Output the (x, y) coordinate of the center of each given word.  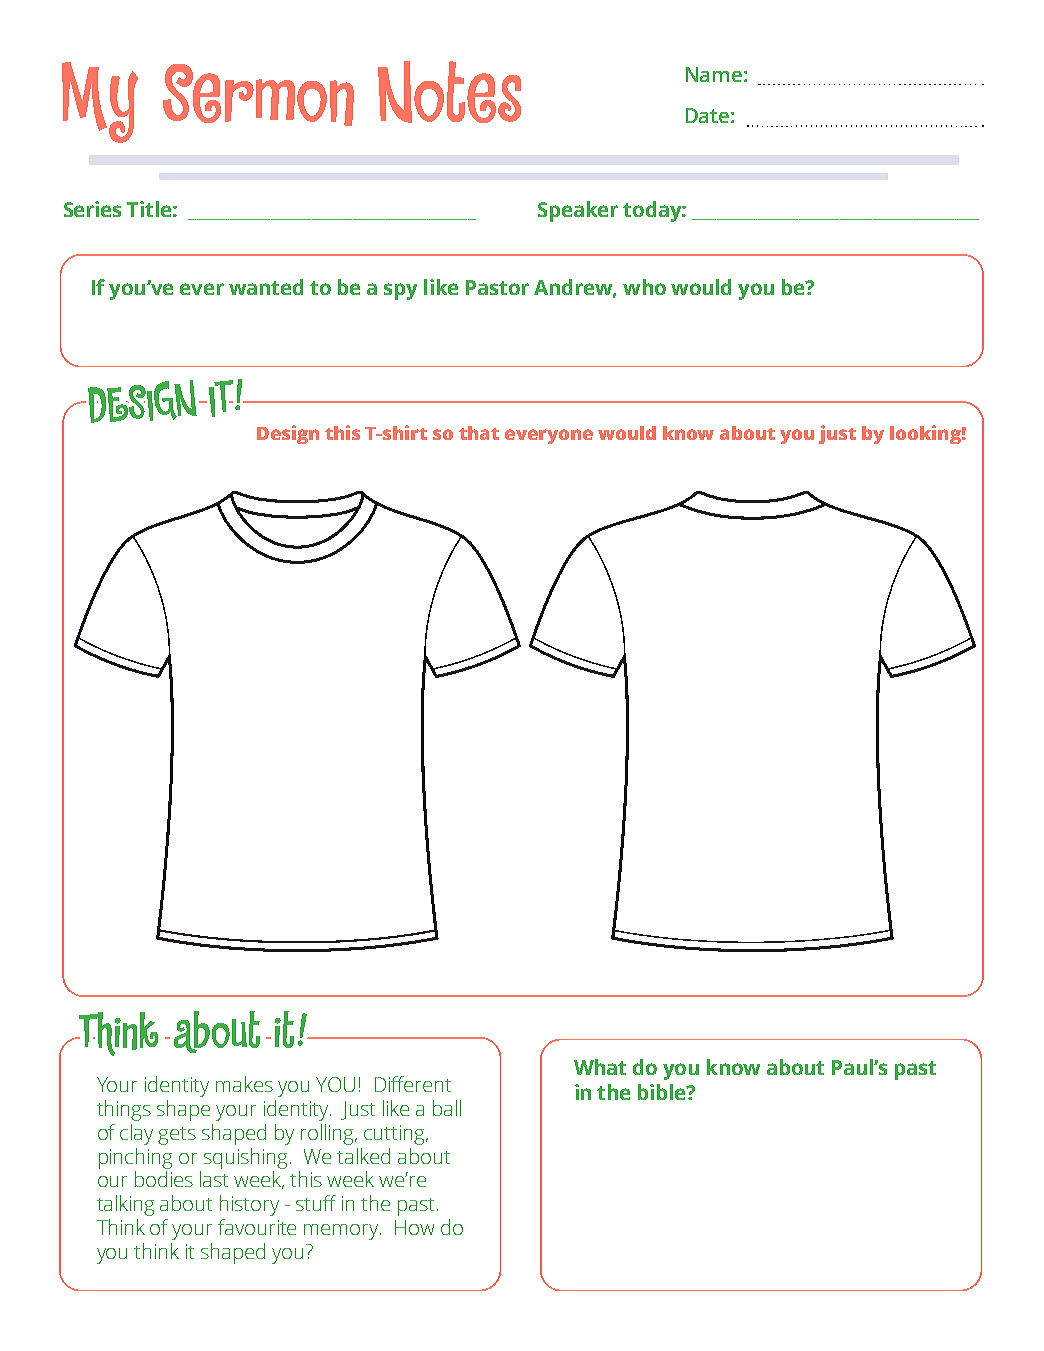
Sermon (258, 95)
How (414, 1227)
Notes (449, 92)
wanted (266, 287)
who (644, 287)
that (479, 433)
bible (663, 1092)
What (600, 1067)
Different (413, 1084)
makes (244, 1084)
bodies (164, 1179)
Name (714, 74)
